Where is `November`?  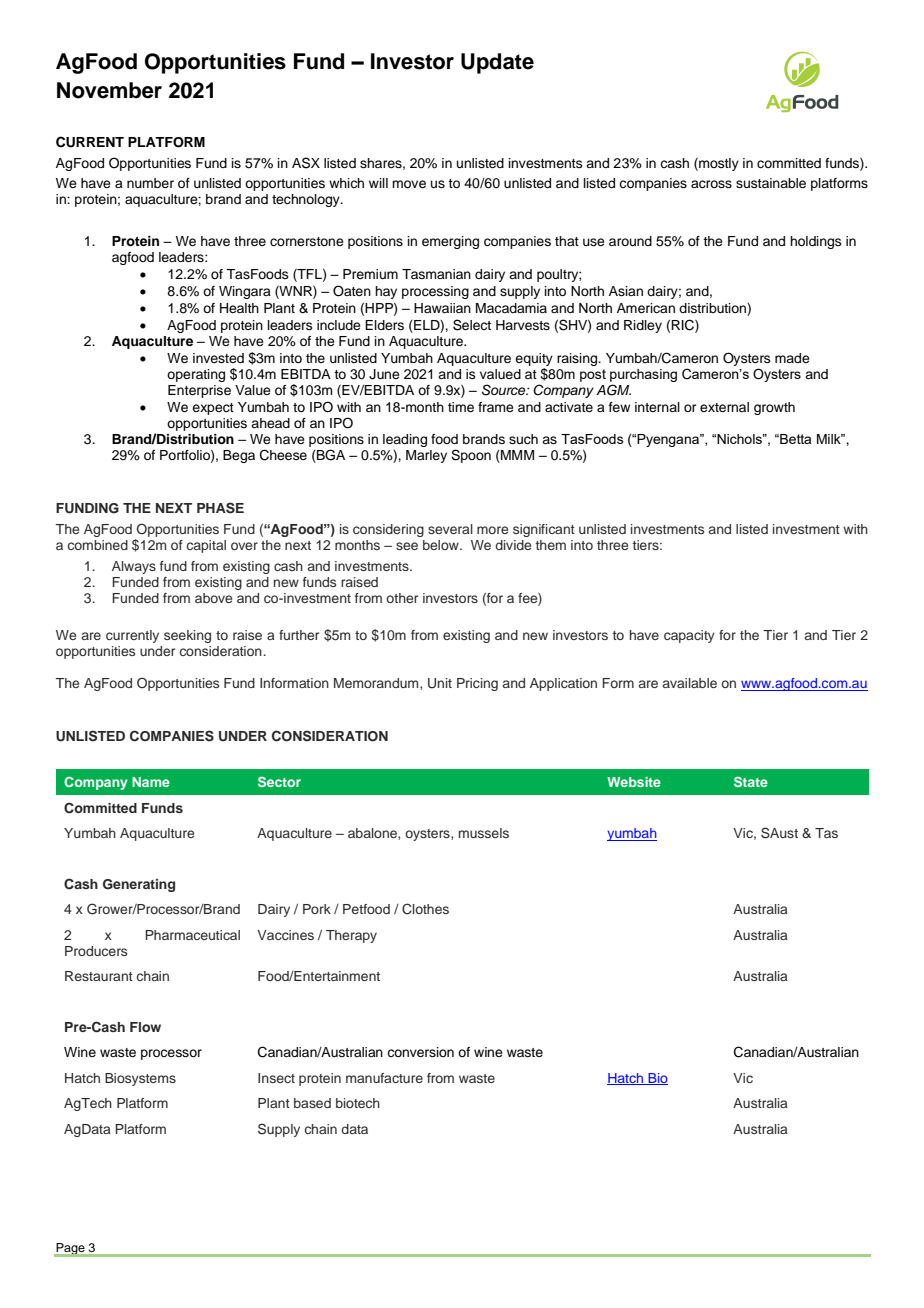
November is located at coordinates (109, 90).
